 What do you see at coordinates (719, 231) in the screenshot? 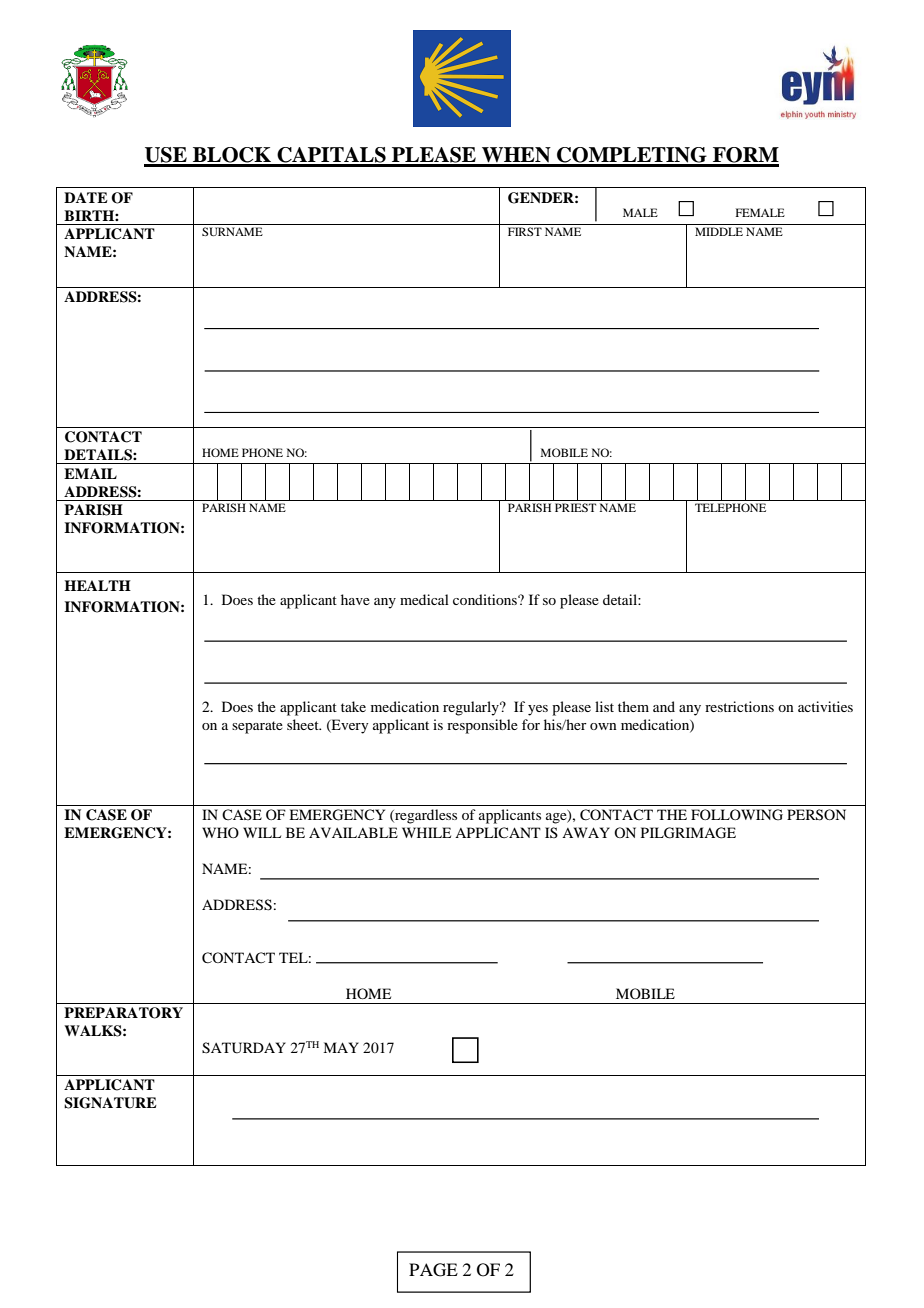
I see `MIDDLE` at bounding box center [719, 231].
